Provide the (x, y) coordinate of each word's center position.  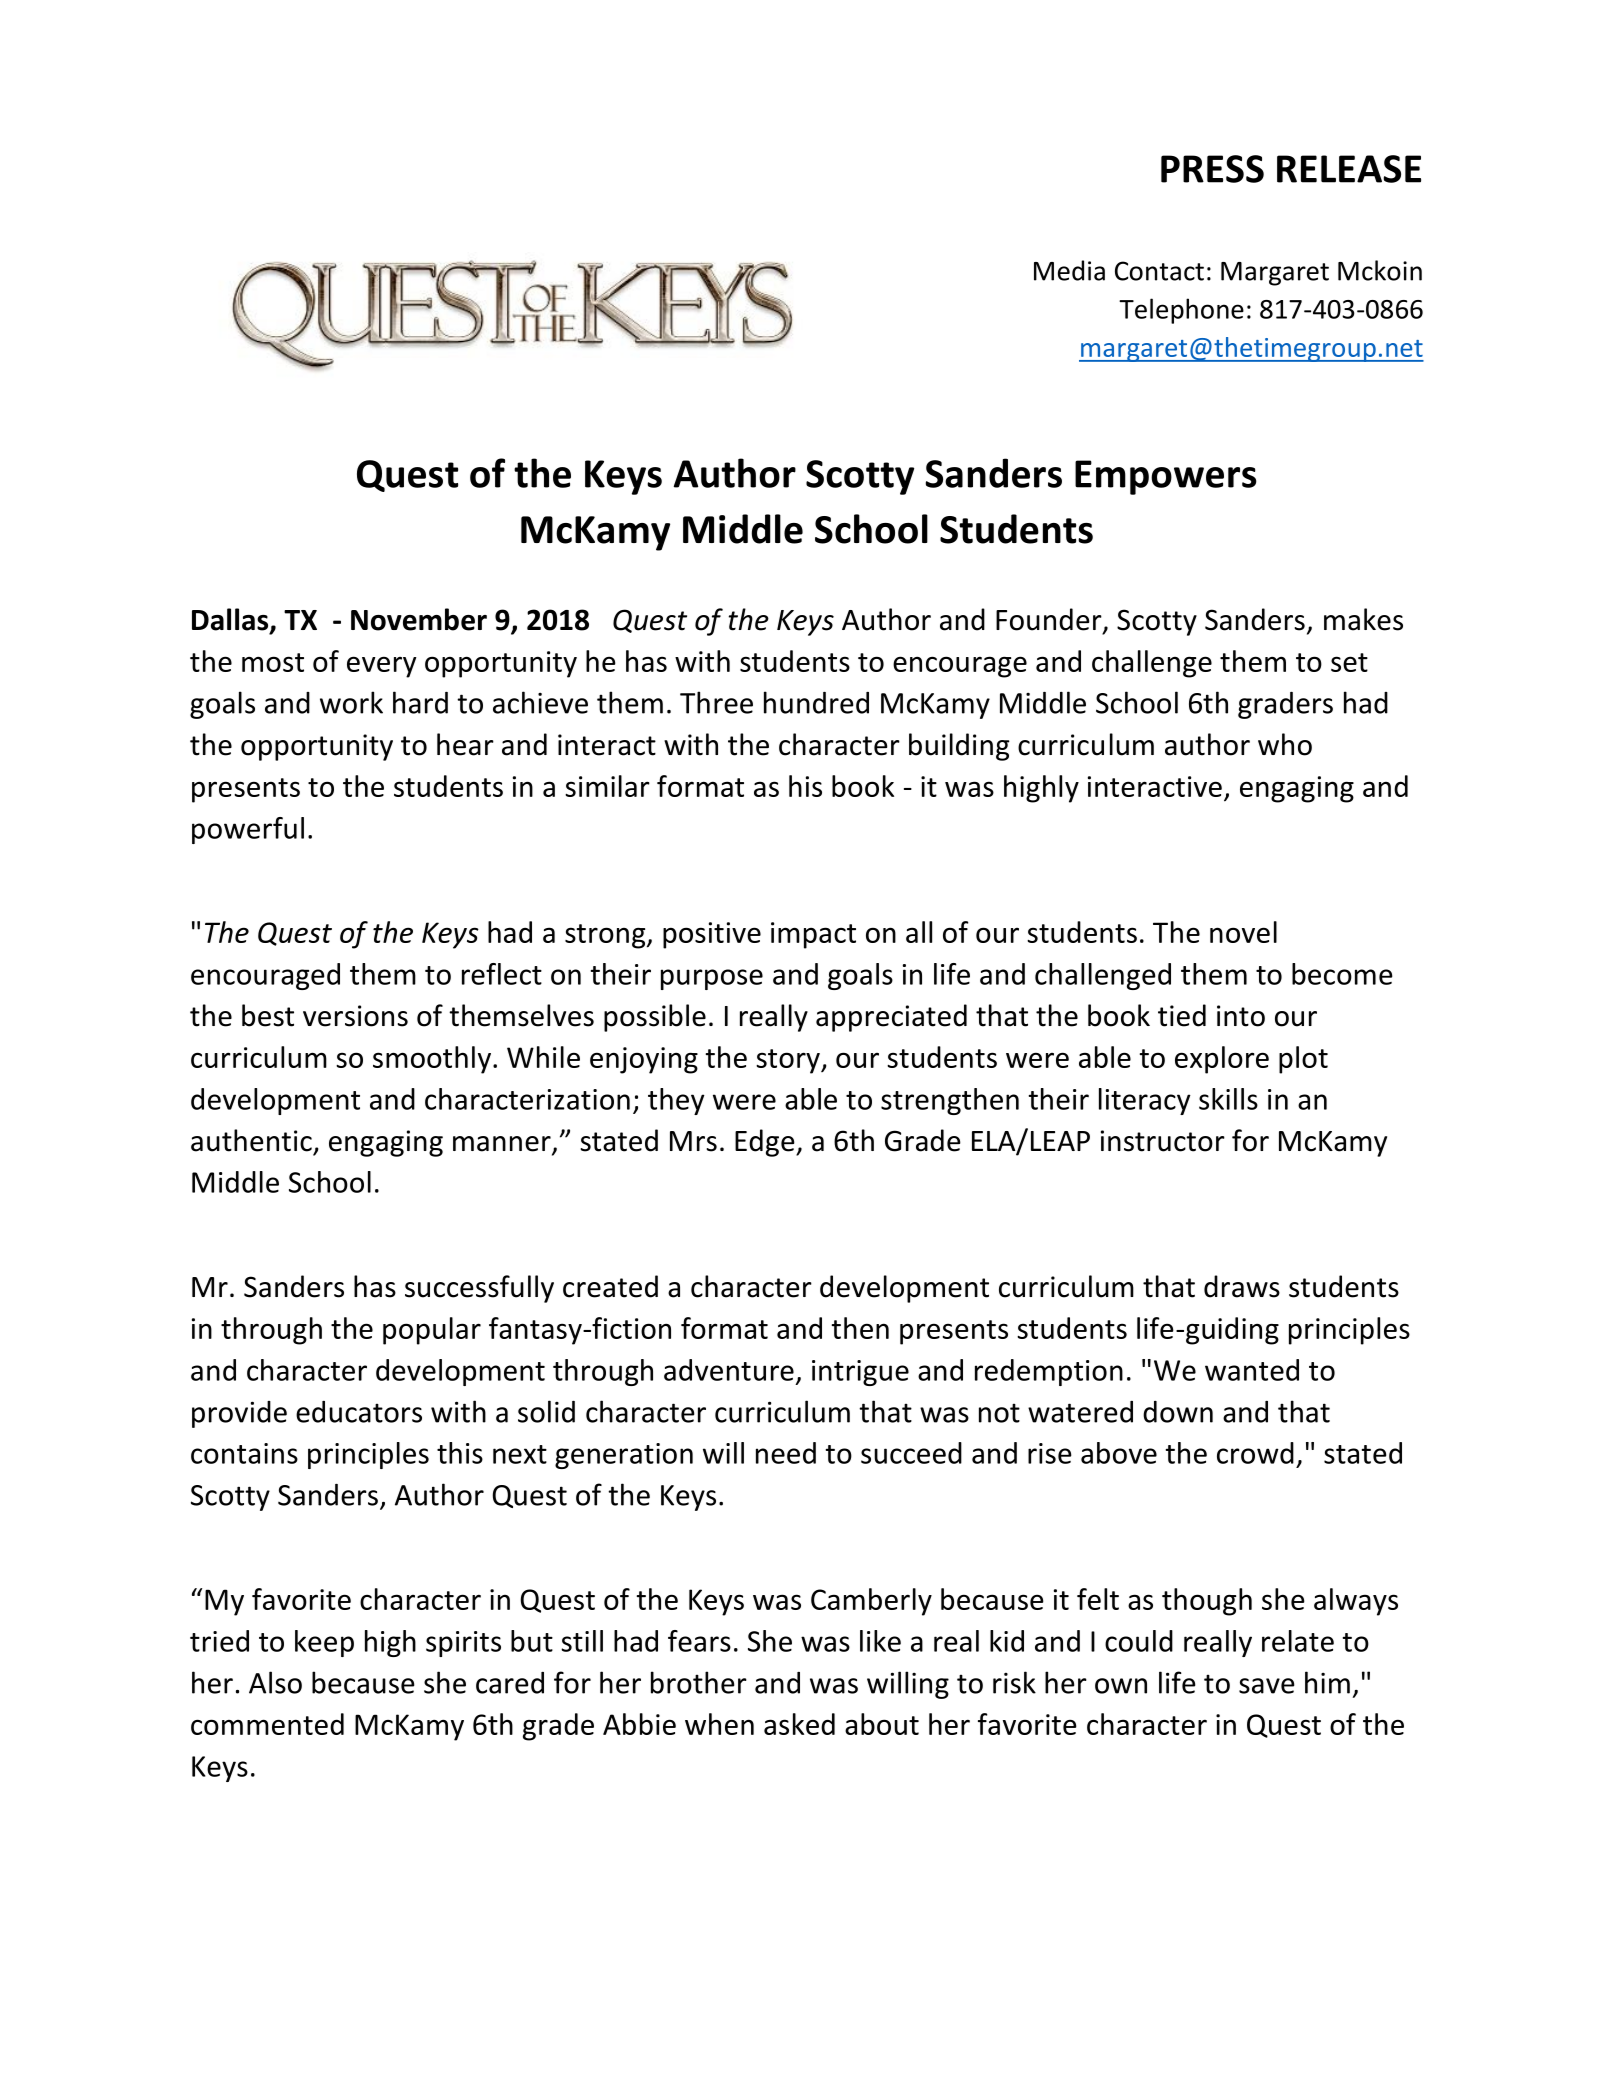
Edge (766, 1143)
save (1267, 1686)
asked (799, 1724)
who (1285, 744)
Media (1069, 270)
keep (324, 1643)
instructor (1163, 1141)
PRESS (1212, 169)
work (351, 702)
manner (503, 1145)
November (419, 619)
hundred (816, 702)
